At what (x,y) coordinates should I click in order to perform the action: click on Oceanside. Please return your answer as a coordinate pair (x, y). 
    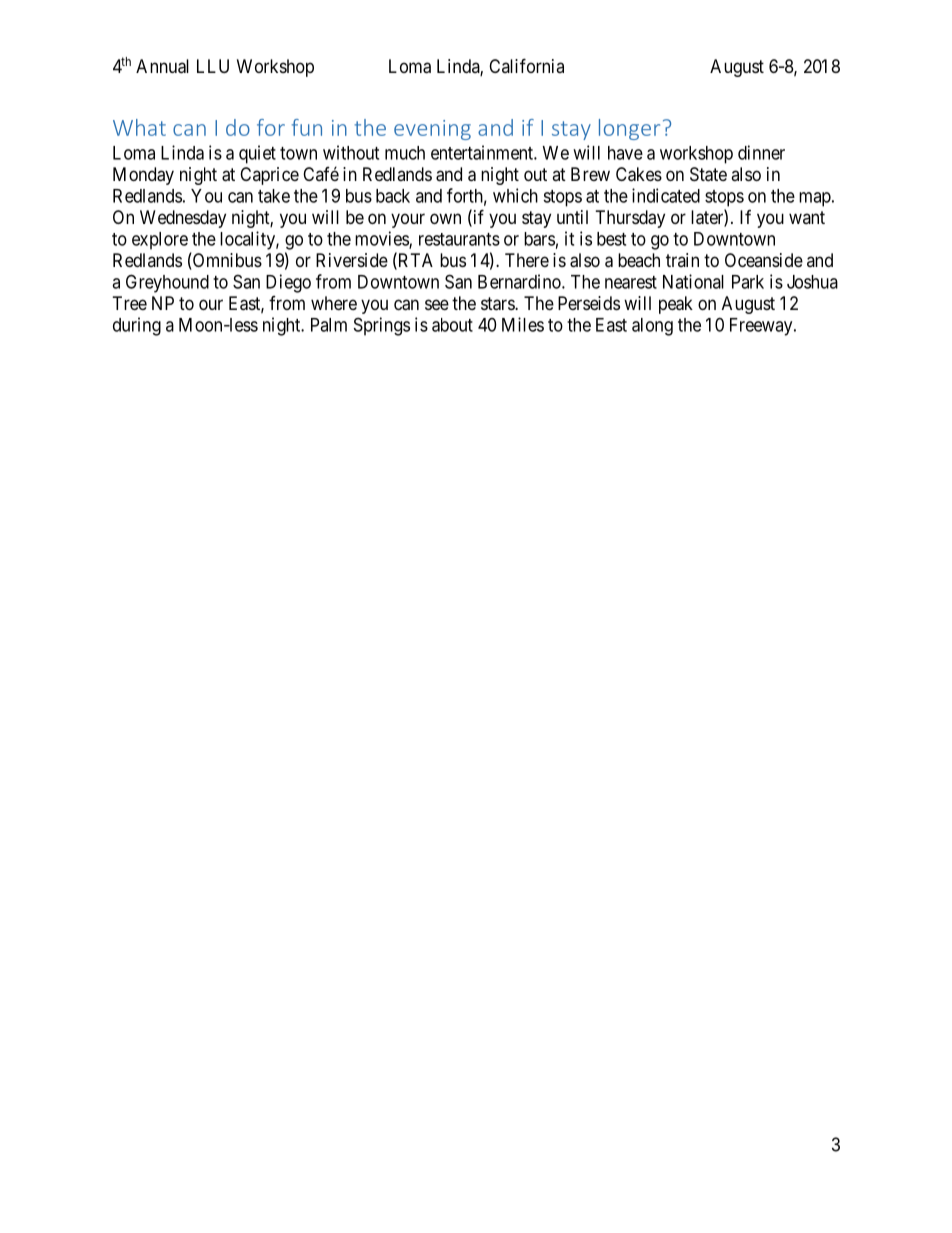
    Looking at the image, I should click on (764, 260).
